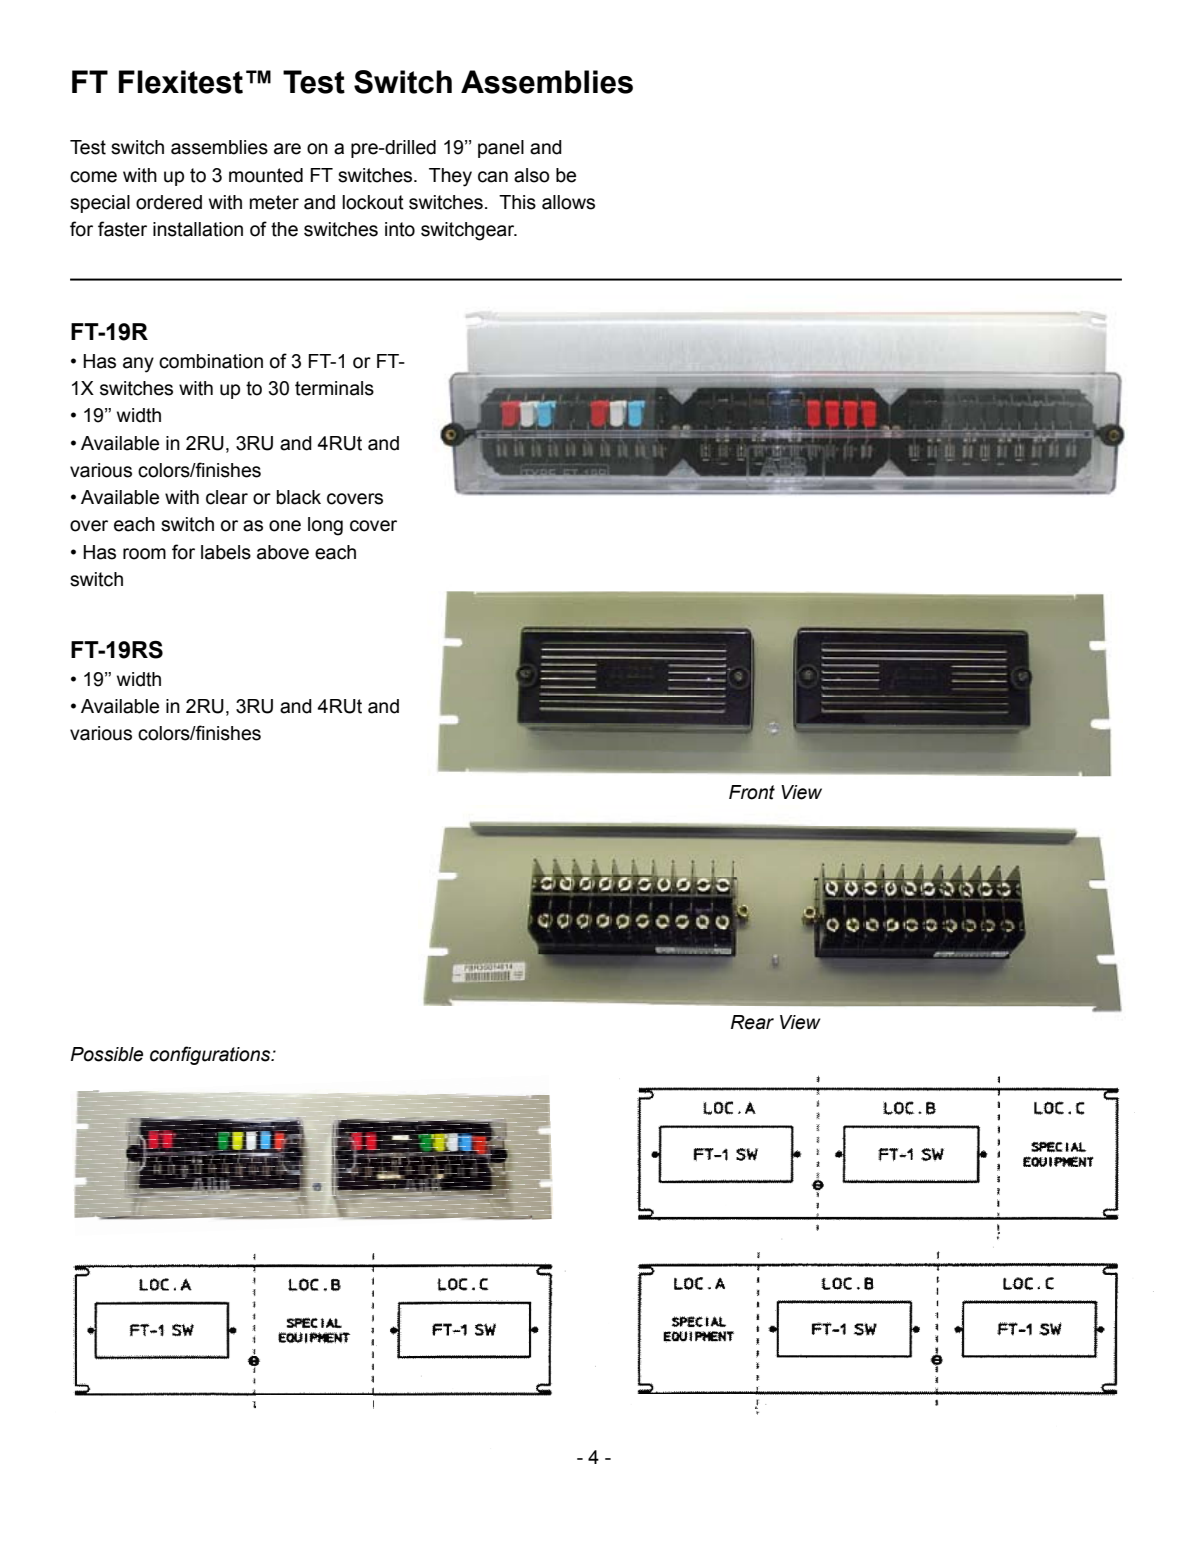  Describe the element at coordinates (169, 202) in the screenshot. I see `ordered` at that location.
